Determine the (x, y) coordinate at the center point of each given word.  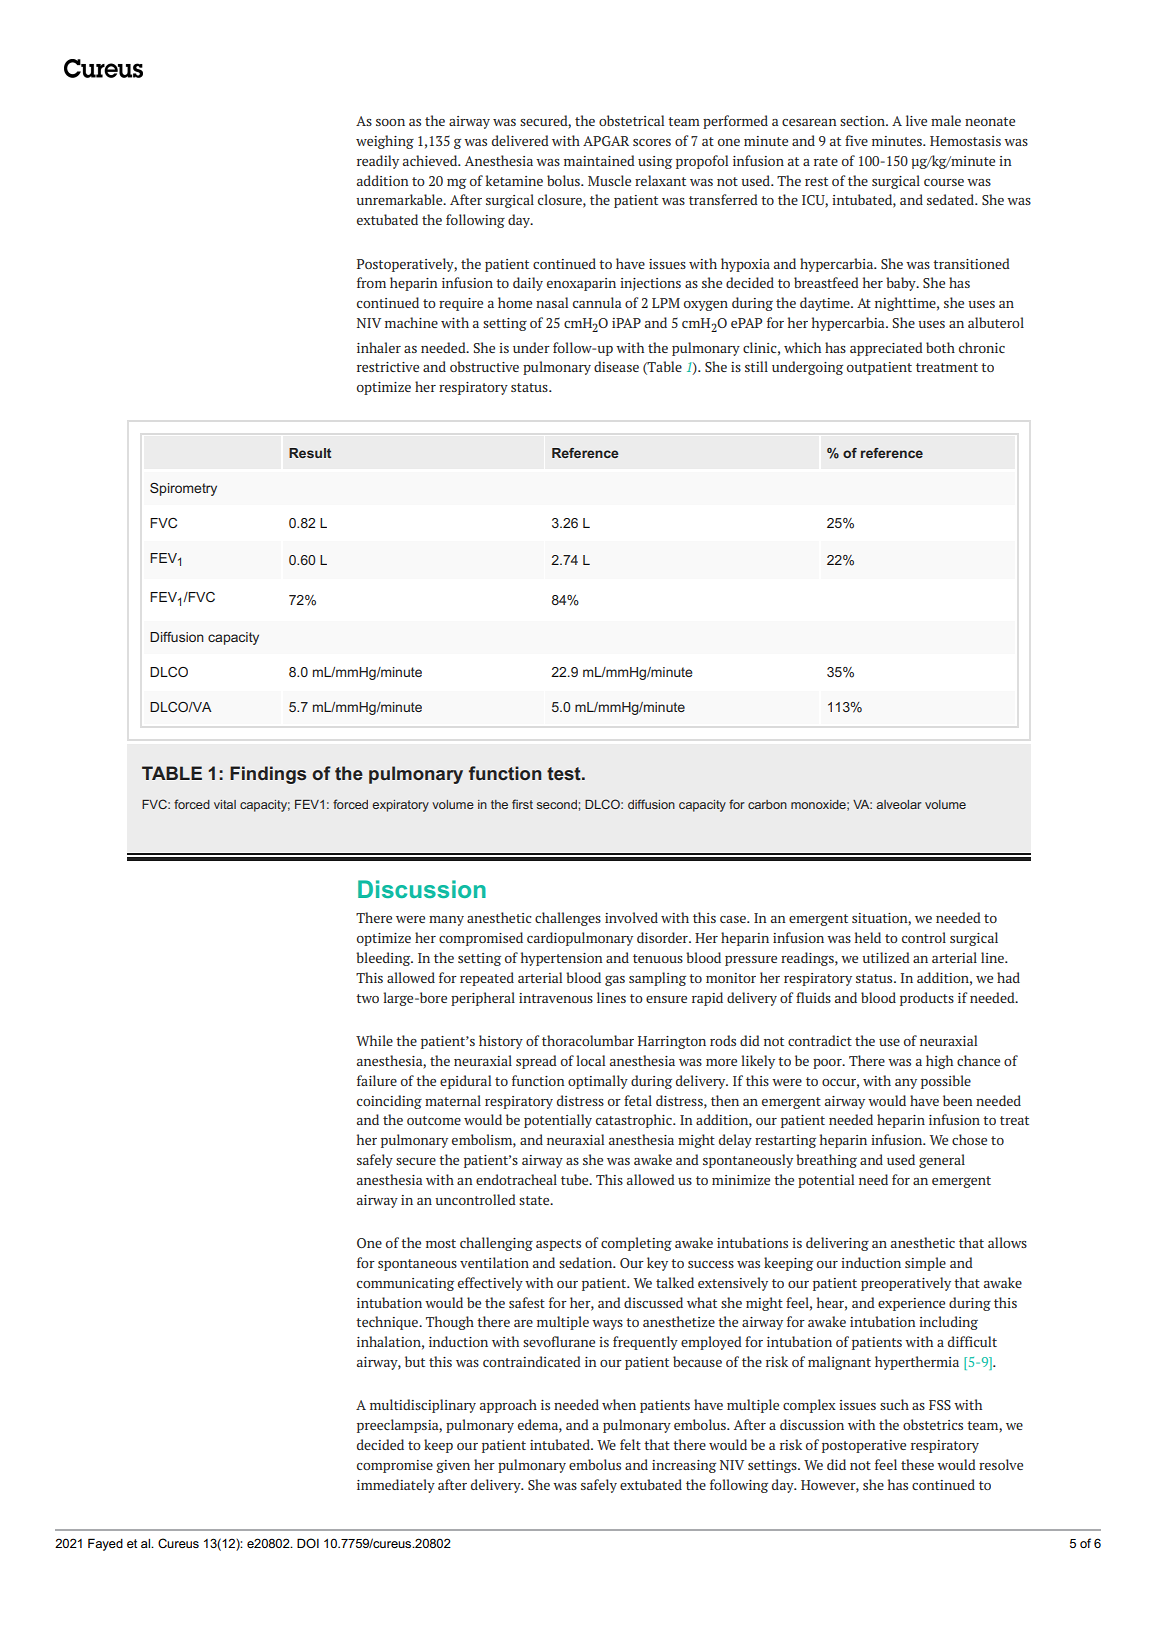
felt (630, 1444)
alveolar (899, 804)
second (558, 804)
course (944, 182)
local (590, 1060)
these (917, 1464)
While (374, 1040)
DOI (308, 1543)
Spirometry (183, 489)
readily (378, 162)
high (939, 1062)
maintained (599, 160)
